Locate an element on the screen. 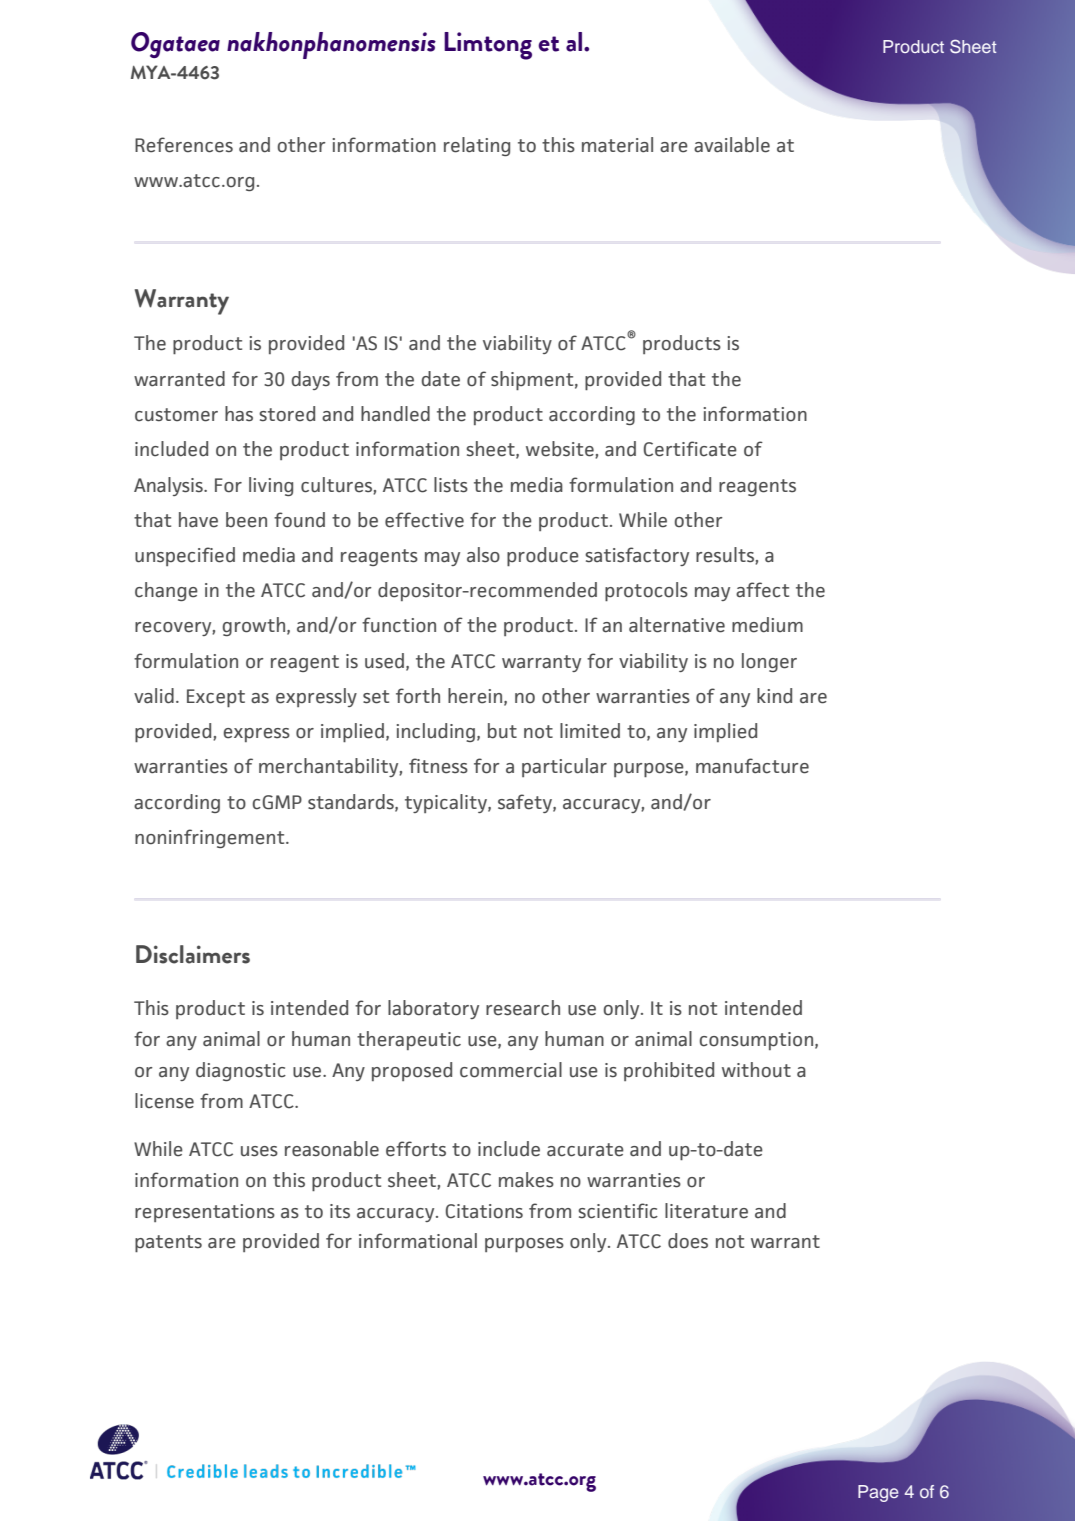 The image size is (1075, 1521). standards is located at coordinates (352, 802).
